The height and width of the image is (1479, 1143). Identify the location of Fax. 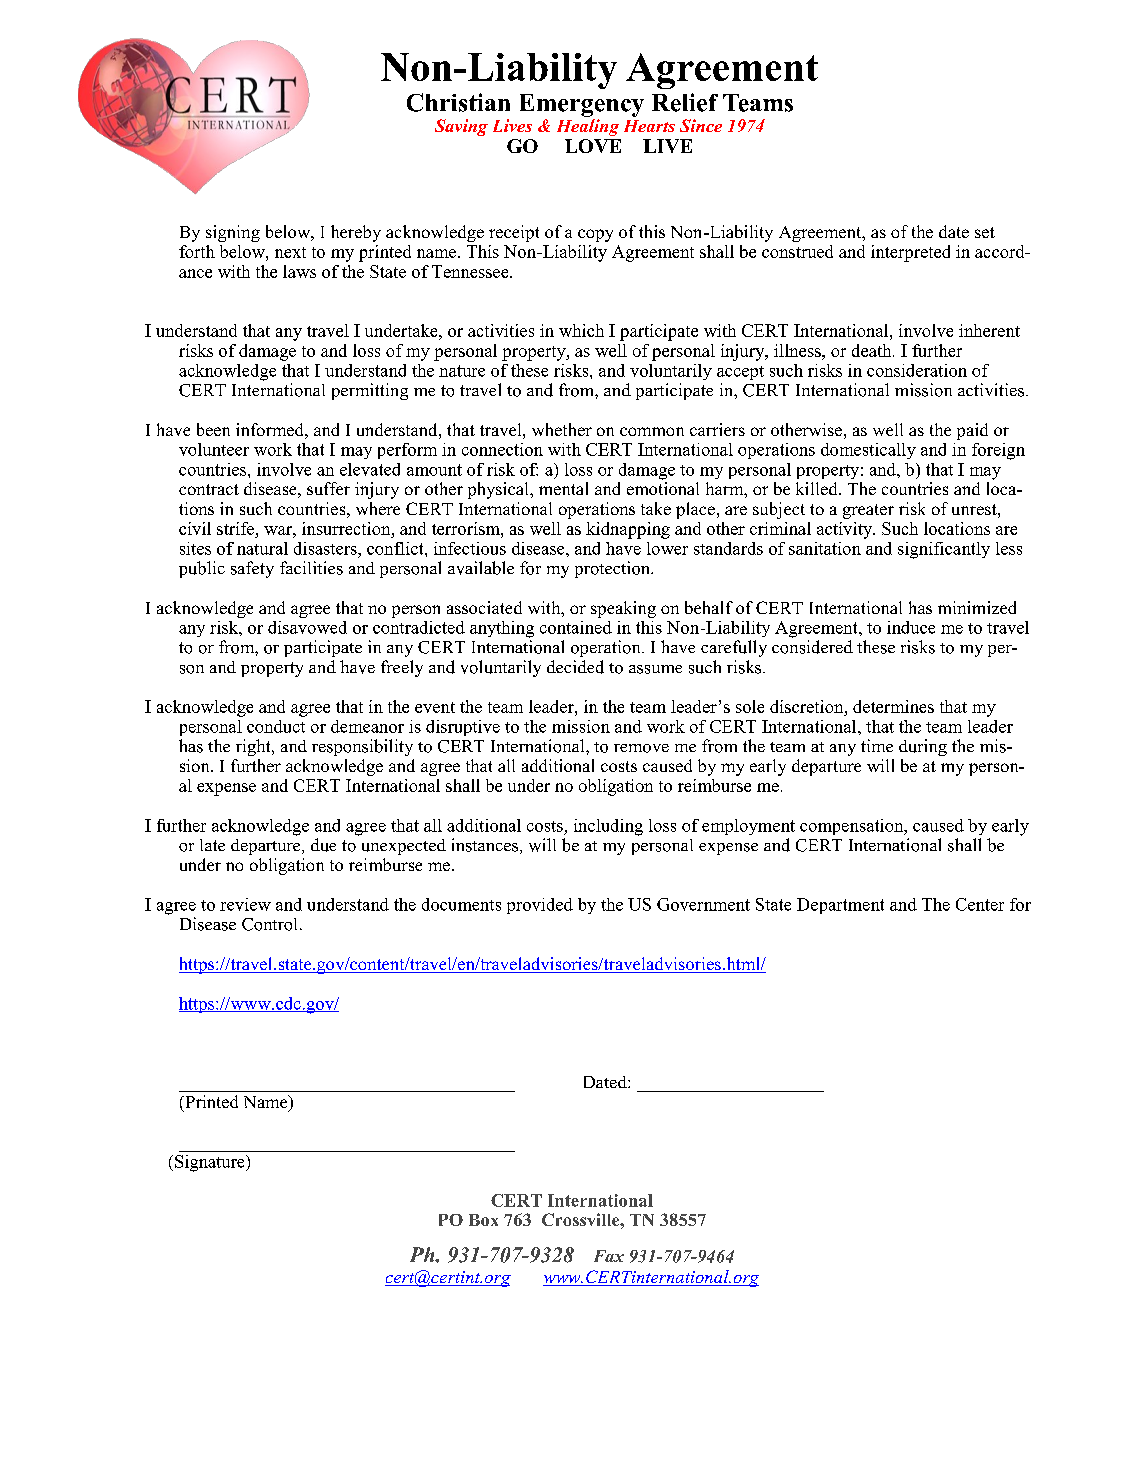
(609, 1256).
